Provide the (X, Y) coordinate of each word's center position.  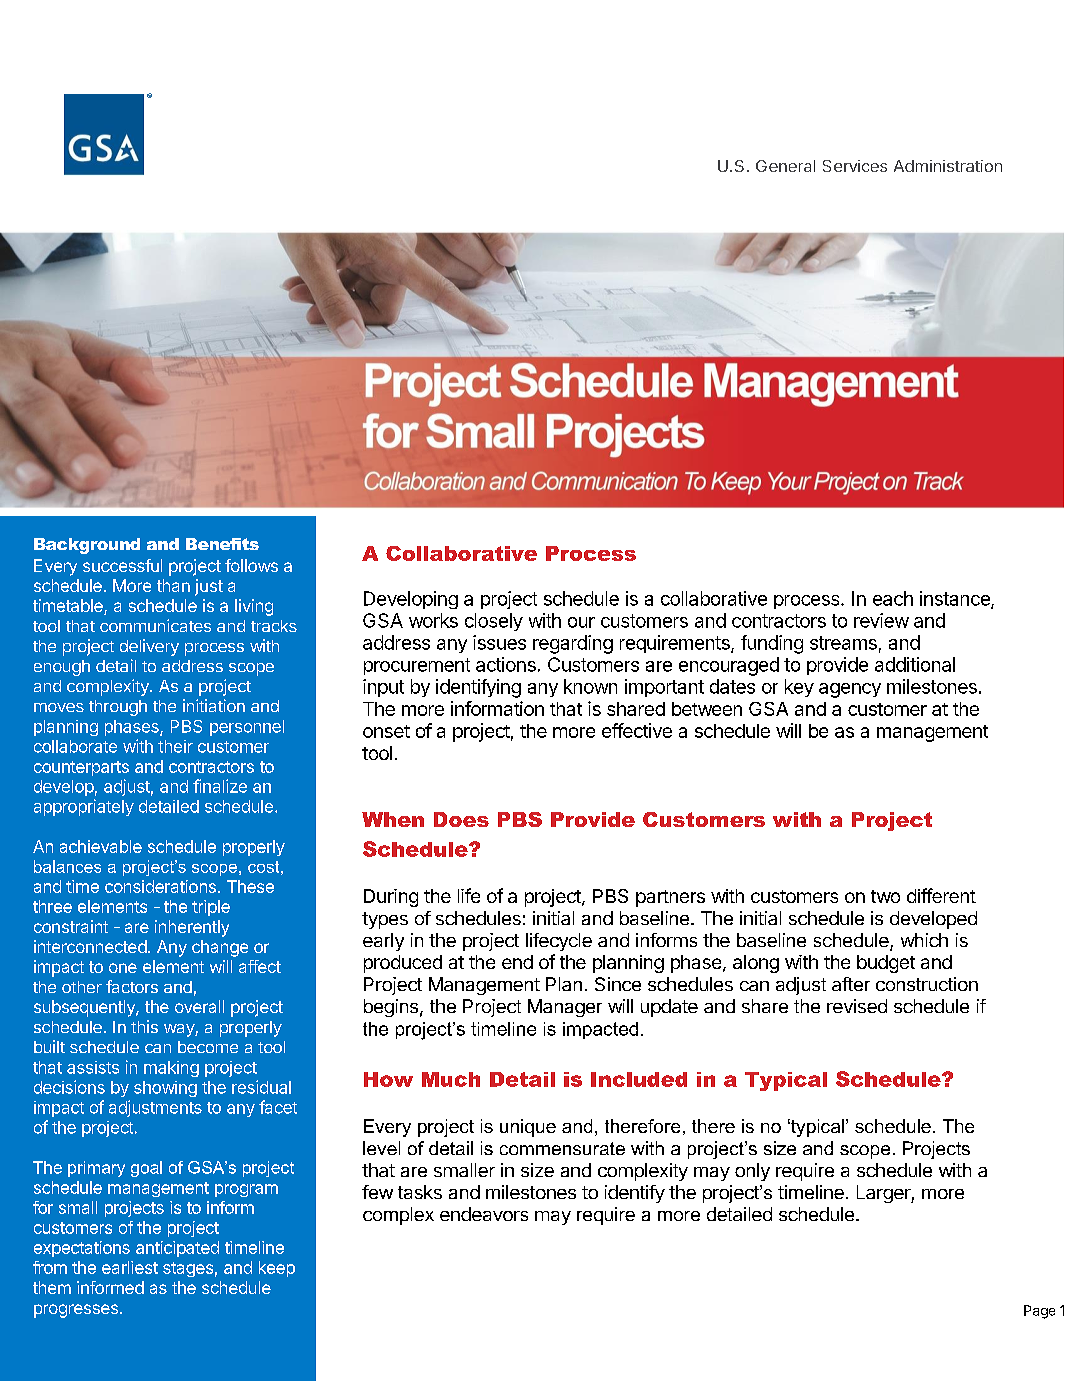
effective (637, 730)
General (785, 166)
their (175, 746)
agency (850, 690)
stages (188, 1269)
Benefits (222, 544)
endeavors (484, 1214)
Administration (948, 166)
